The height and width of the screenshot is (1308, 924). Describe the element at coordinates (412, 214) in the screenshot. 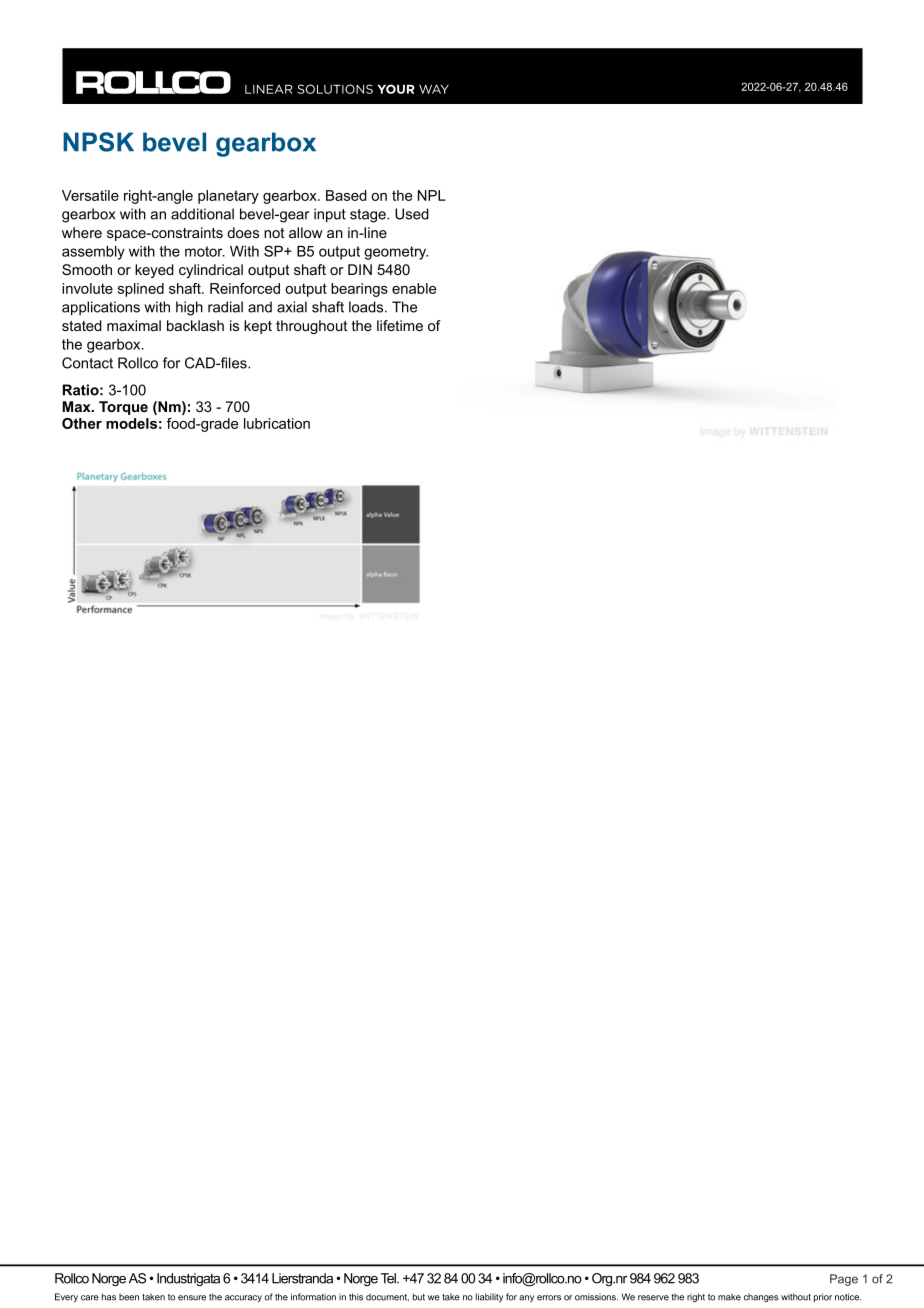

I see `Used` at that location.
